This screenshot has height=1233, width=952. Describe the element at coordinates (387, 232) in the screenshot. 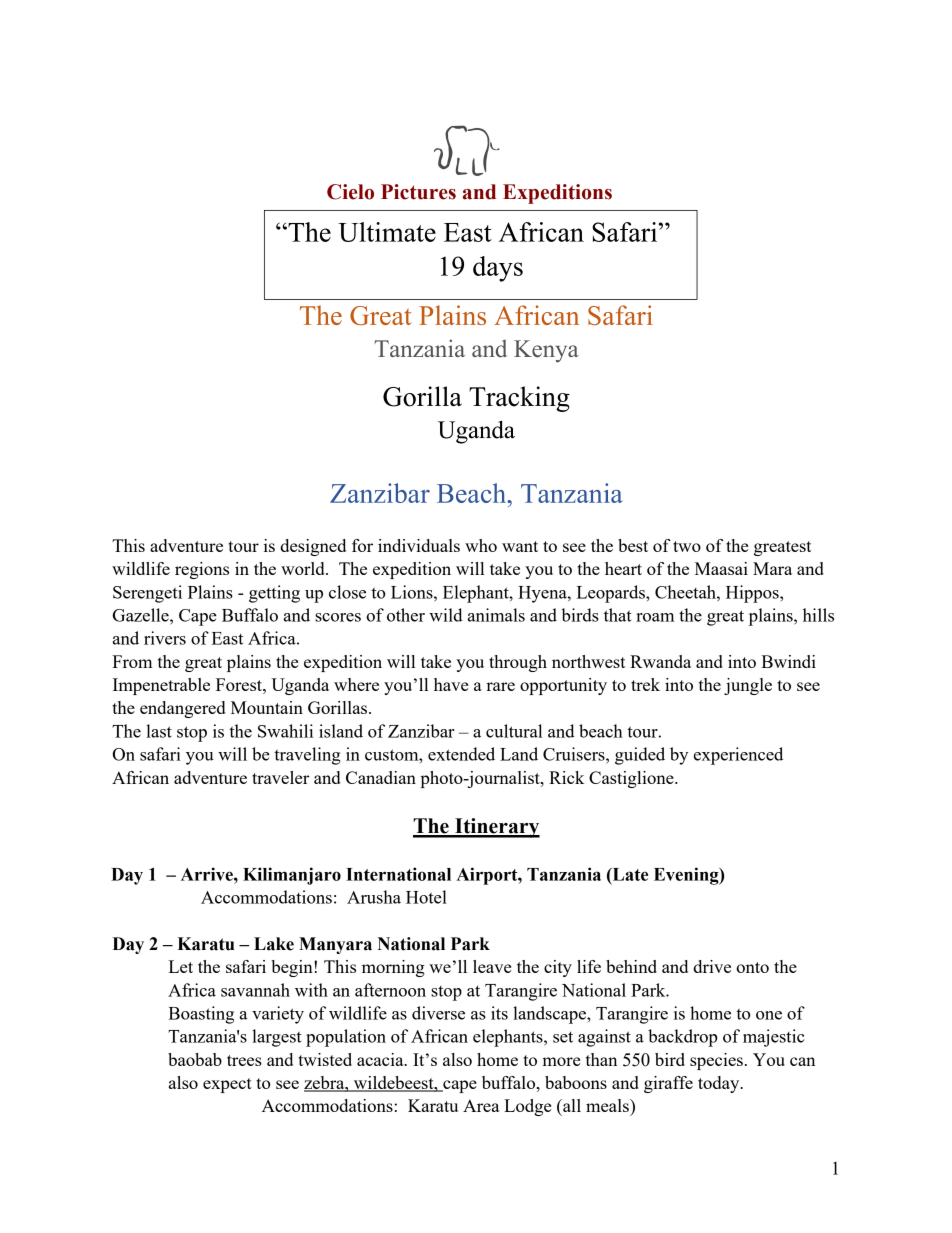

I see `Ultimate` at that location.
